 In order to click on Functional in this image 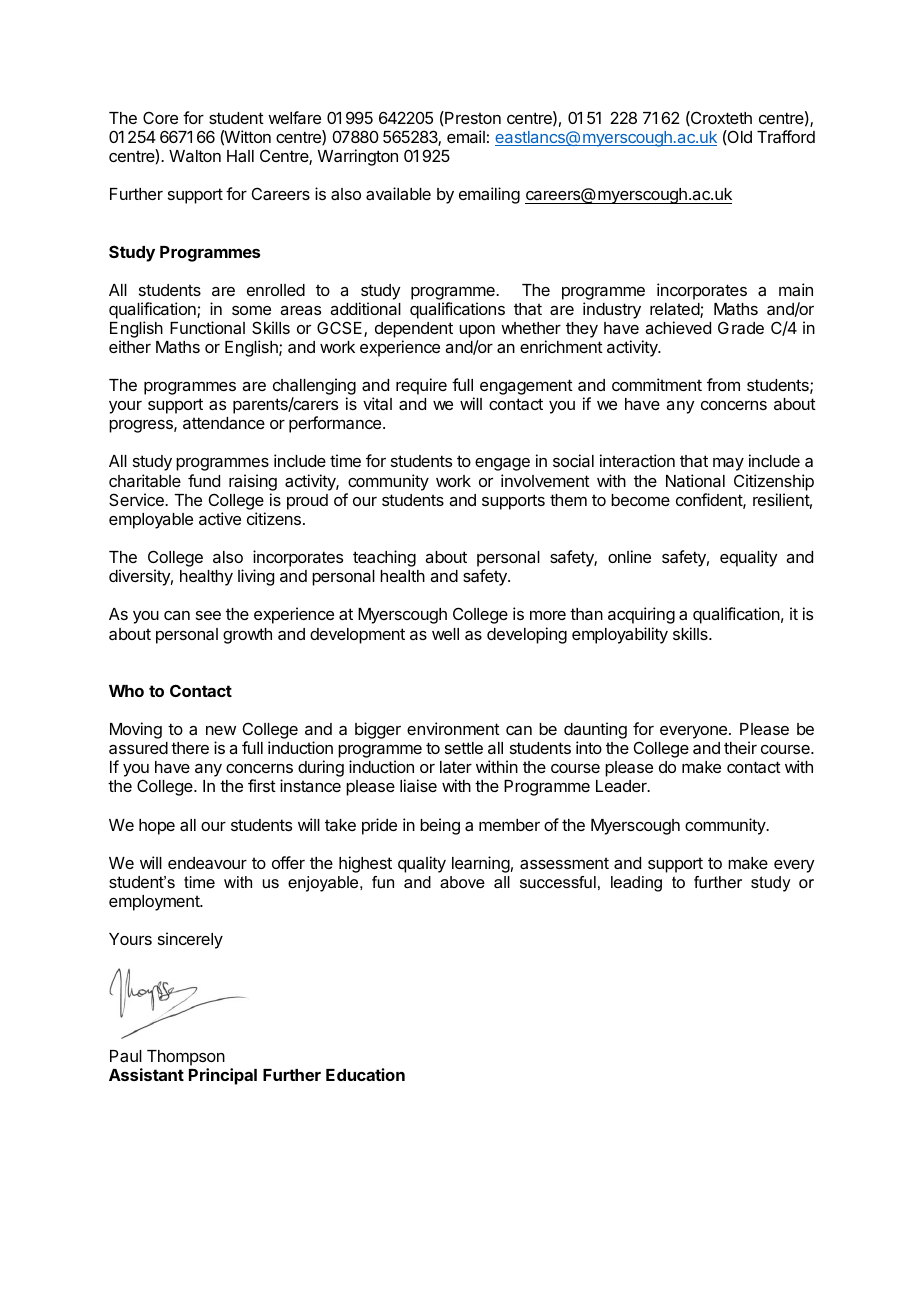, I will do `click(207, 327)`.
